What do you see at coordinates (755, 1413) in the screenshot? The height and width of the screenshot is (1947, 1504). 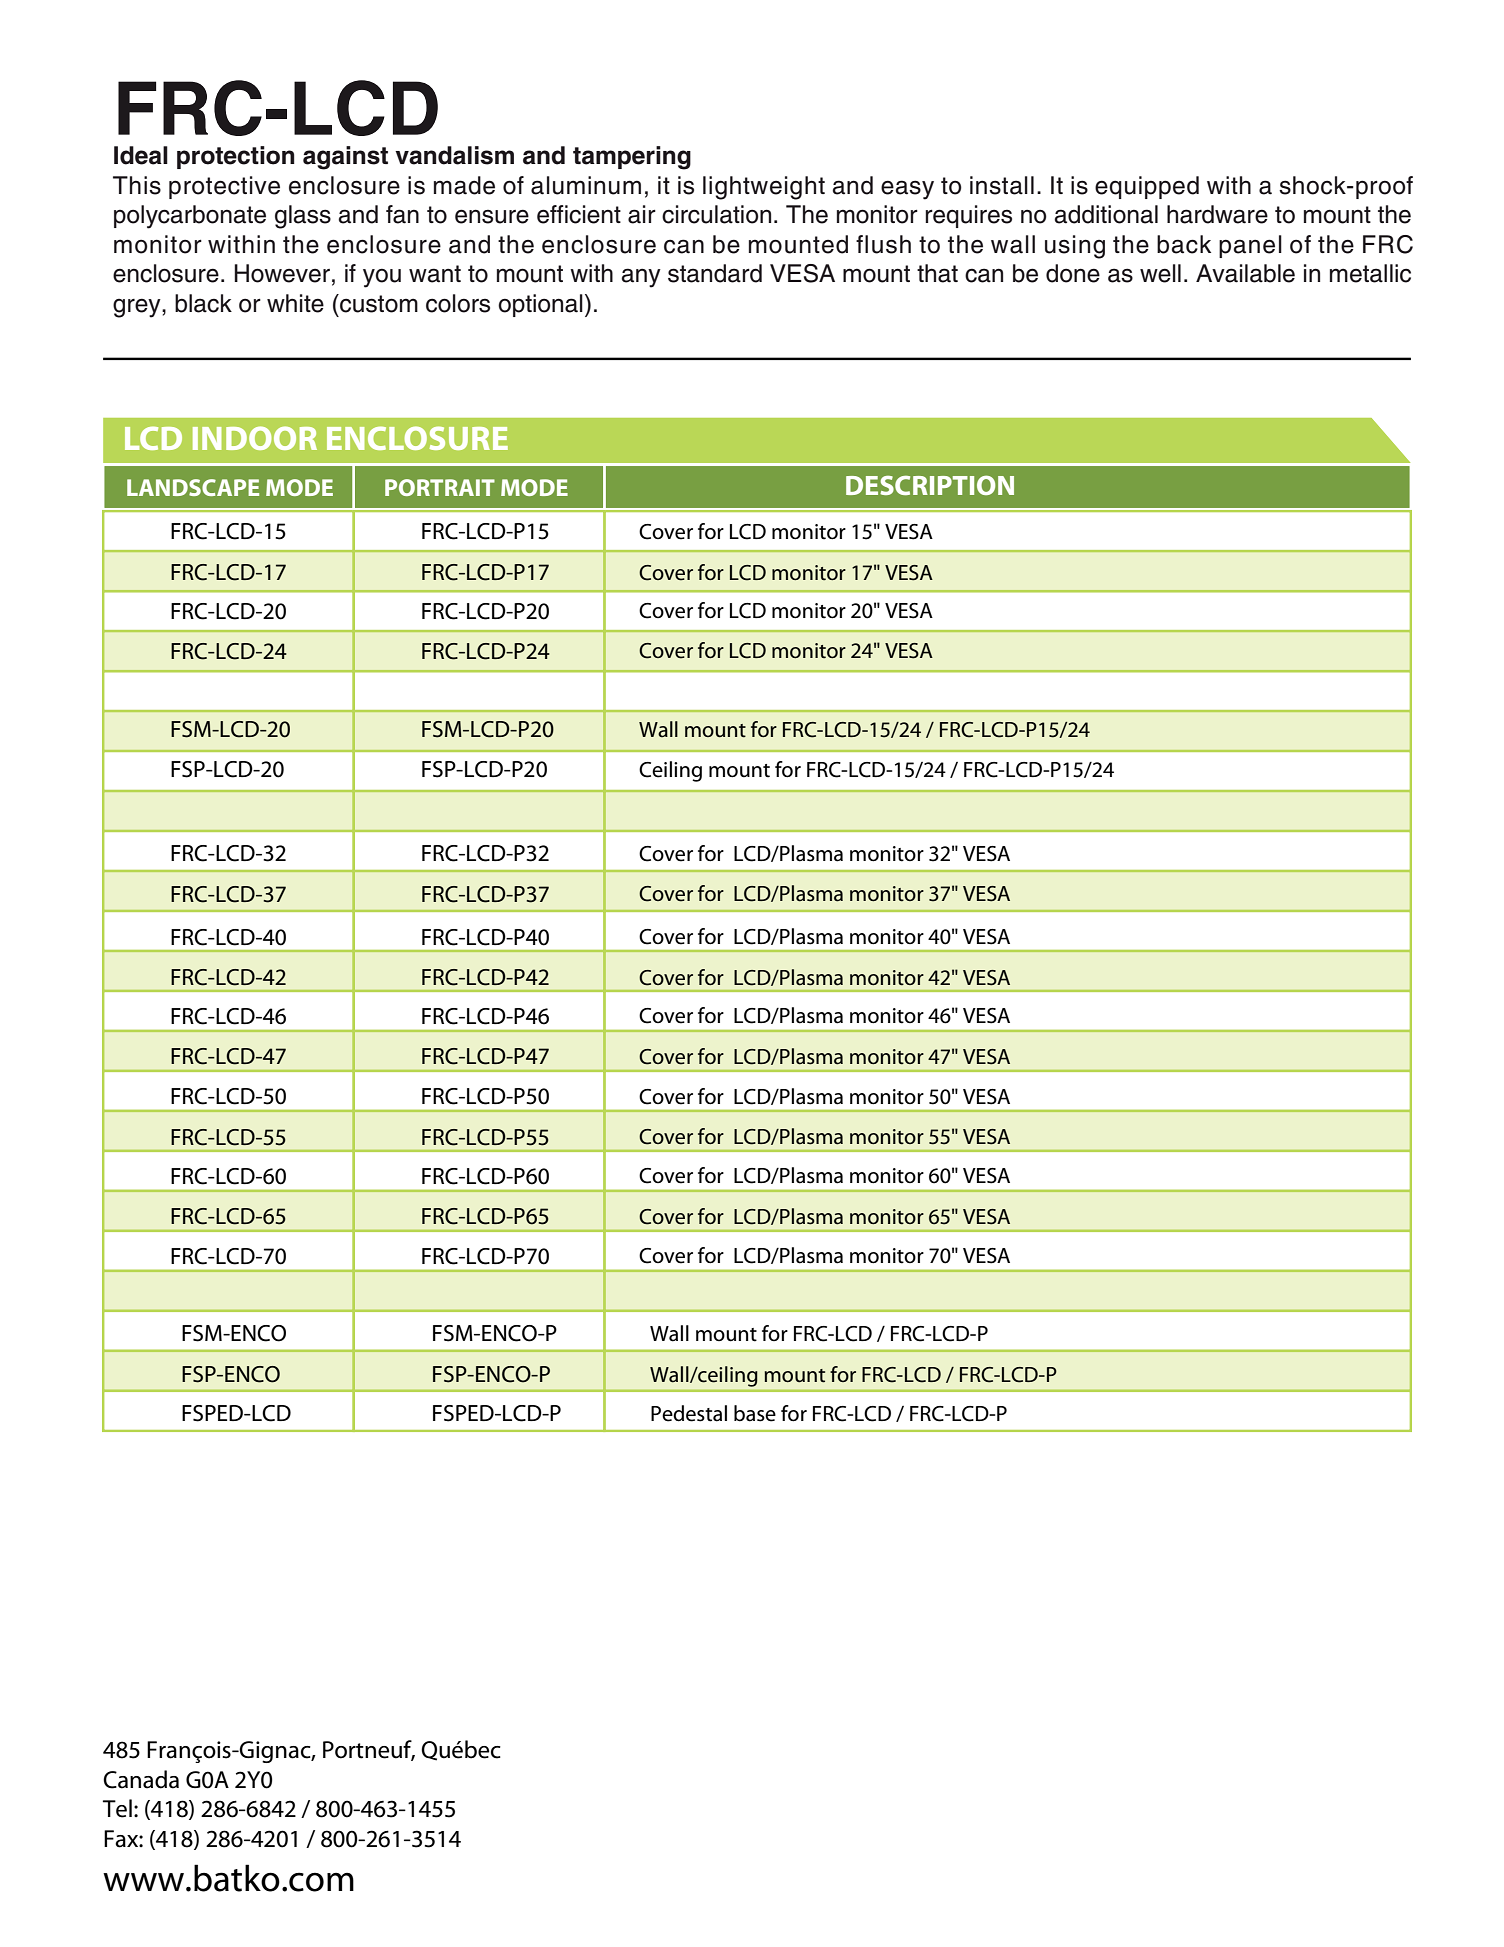 I see `base` at bounding box center [755, 1413].
